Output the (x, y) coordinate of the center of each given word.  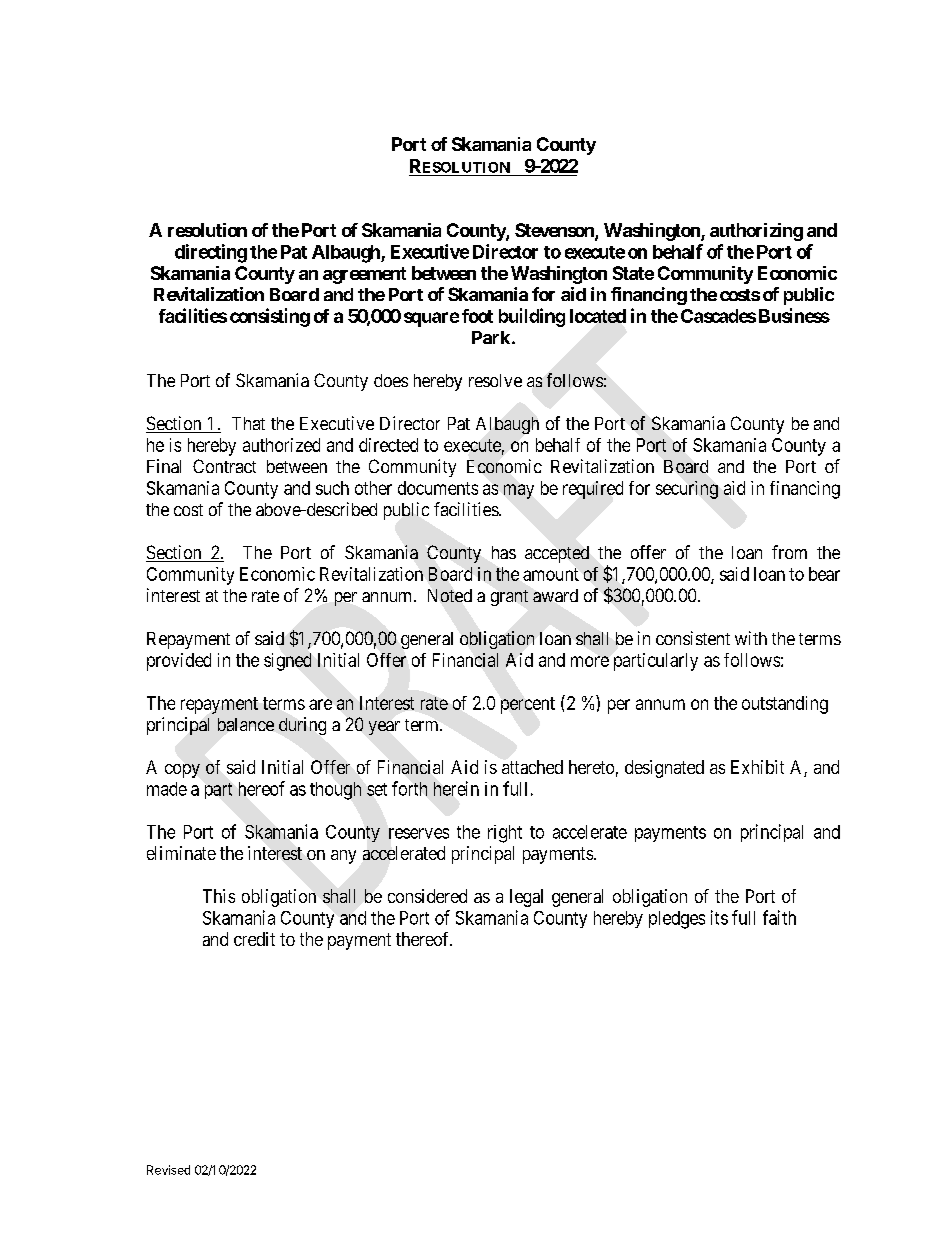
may (519, 491)
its (719, 917)
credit (254, 939)
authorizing (756, 232)
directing (211, 253)
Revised (168, 1170)
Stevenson (555, 231)
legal (526, 898)
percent (528, 705)
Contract (224, 466)
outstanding (785, 705)
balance (246, 724)
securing (687, 490)
